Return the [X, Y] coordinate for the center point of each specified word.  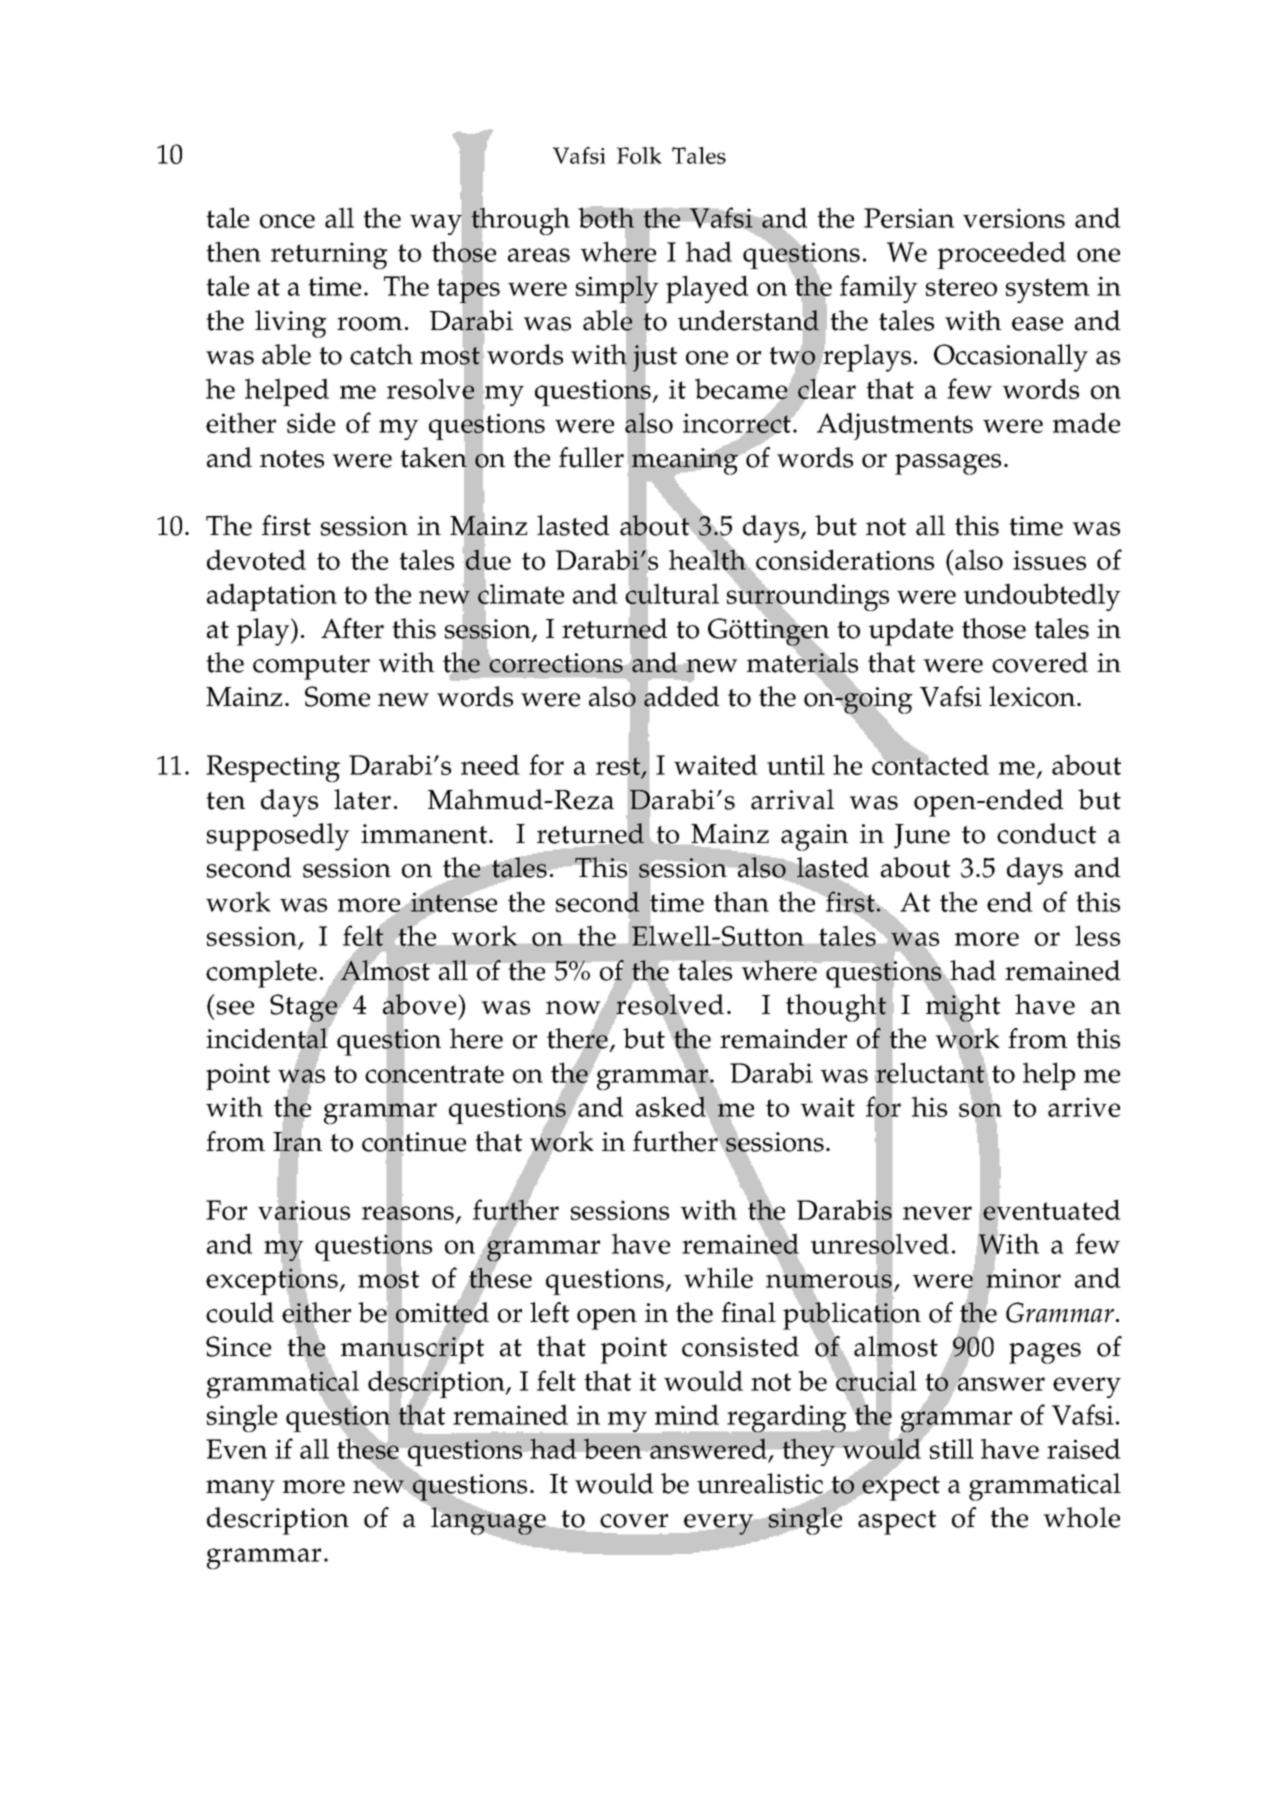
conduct [1046, 833]
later [362, 799]
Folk [639, 155]
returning [329, 255]
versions [1014, 218]
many [240, 1490]
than [741, 901]
